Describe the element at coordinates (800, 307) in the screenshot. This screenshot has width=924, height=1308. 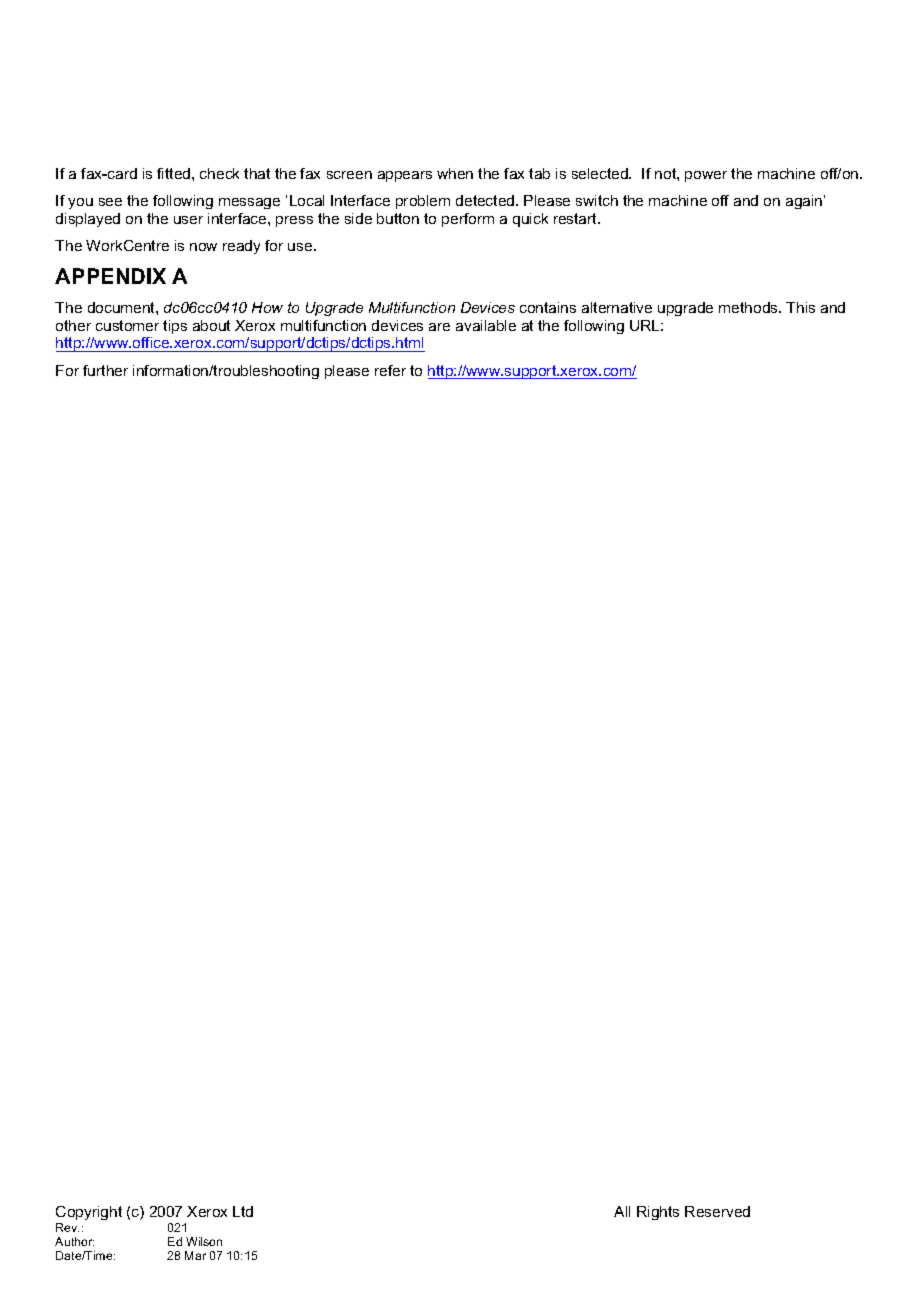
I see `This` at that location.
